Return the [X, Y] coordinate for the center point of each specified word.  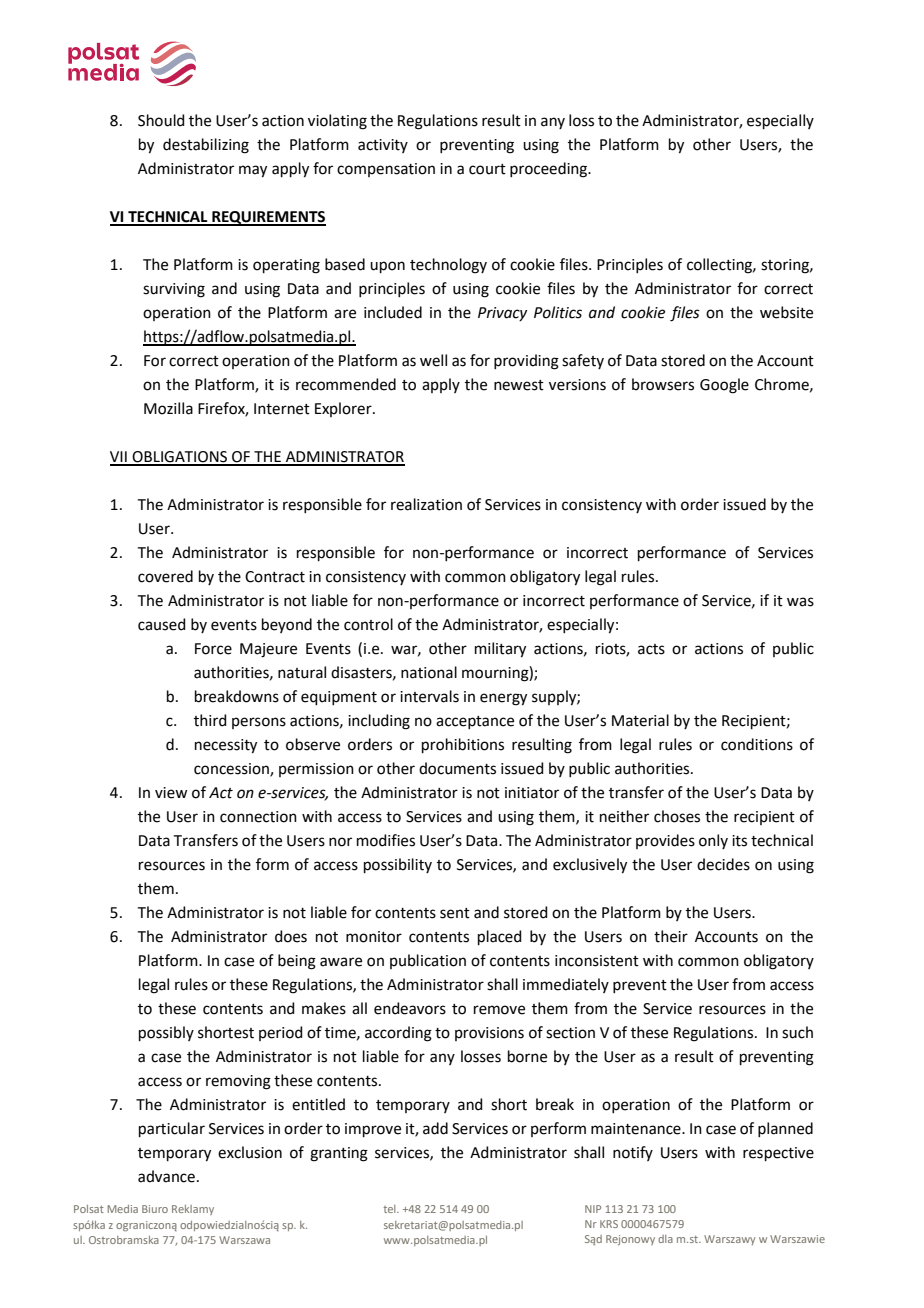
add [435, 1128]
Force [213, 649]
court [487, 169]
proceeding [550, 170]
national [429, 672]
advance [166, 1176]
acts [651, 649]
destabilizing [206, 146]
